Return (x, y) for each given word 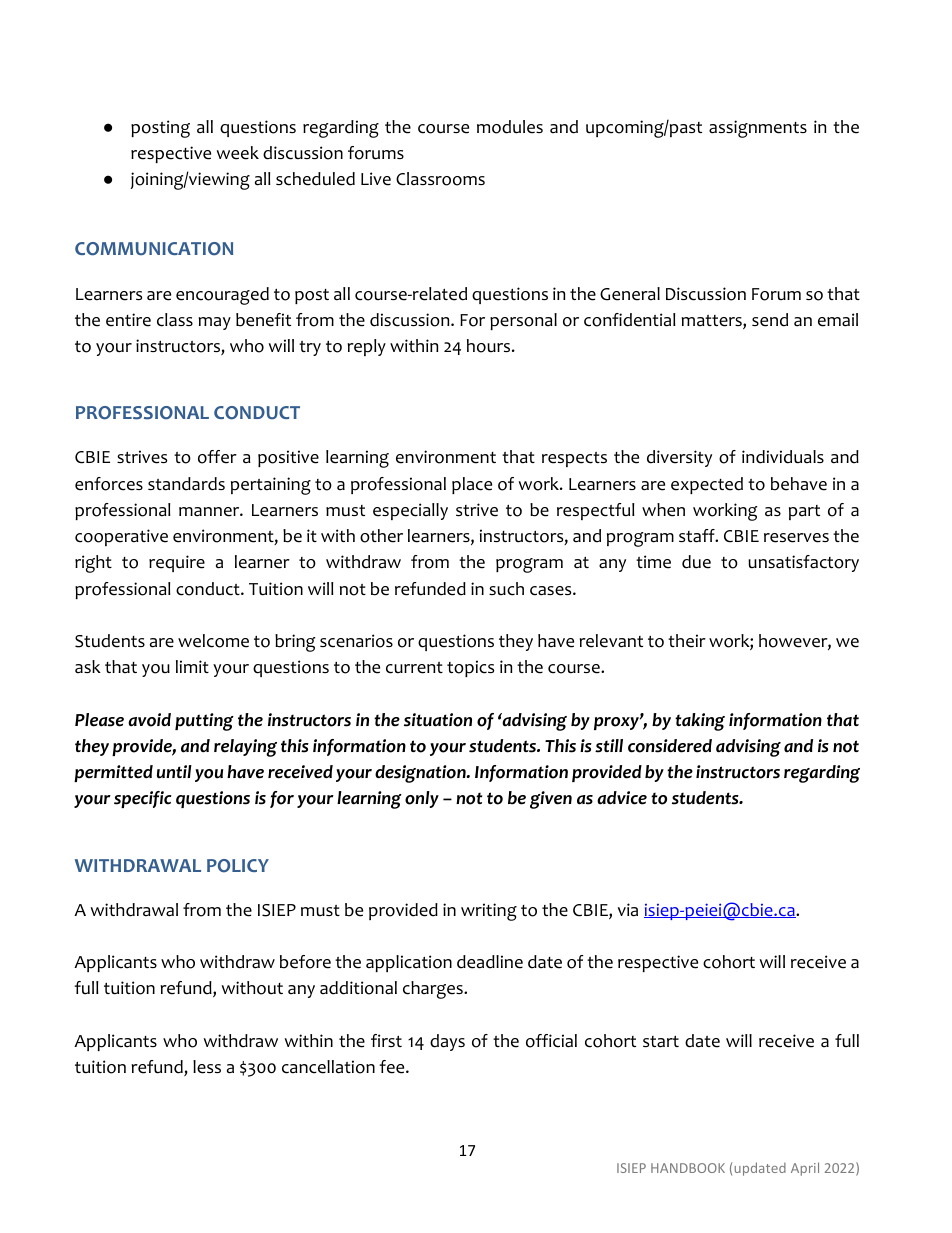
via (628, 910)
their (687, 641)
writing (489, 912)
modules (510, 127)
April (805, 1169)
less (207, 1067)
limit (192, 666)
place (472, 485)
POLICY (238, 866)
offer (217, 457)
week (238, 153)
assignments (758, 129)
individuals (783, 457)
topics (470, 668)
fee (393, 1067)
